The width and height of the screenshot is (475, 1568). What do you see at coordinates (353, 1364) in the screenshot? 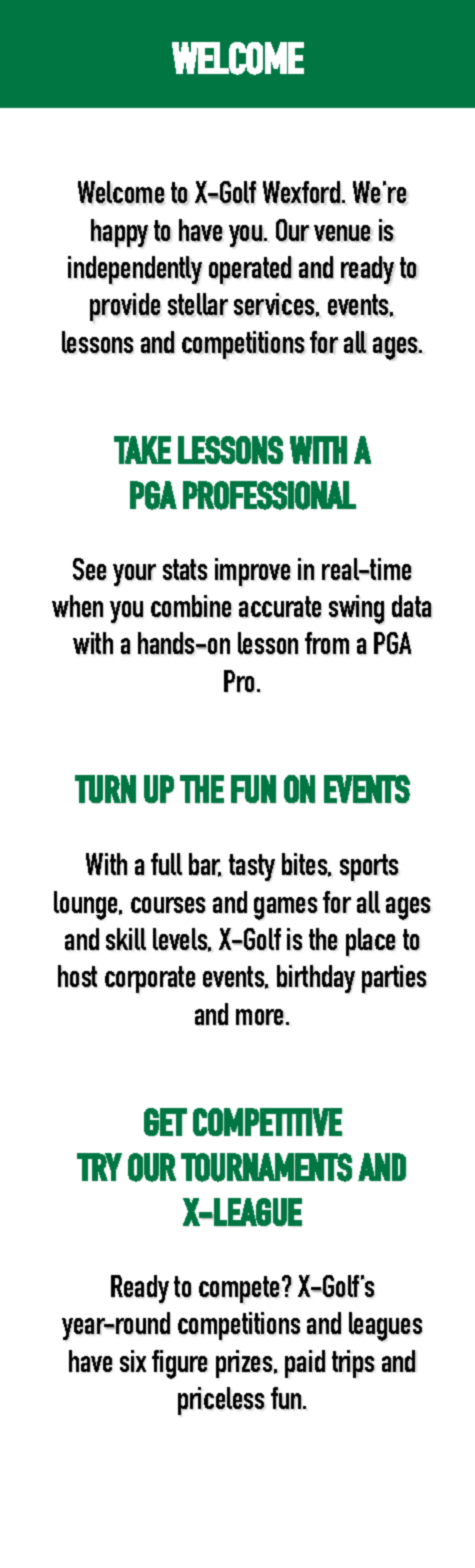
I see `trips` at bounding box center [353, 1364].
